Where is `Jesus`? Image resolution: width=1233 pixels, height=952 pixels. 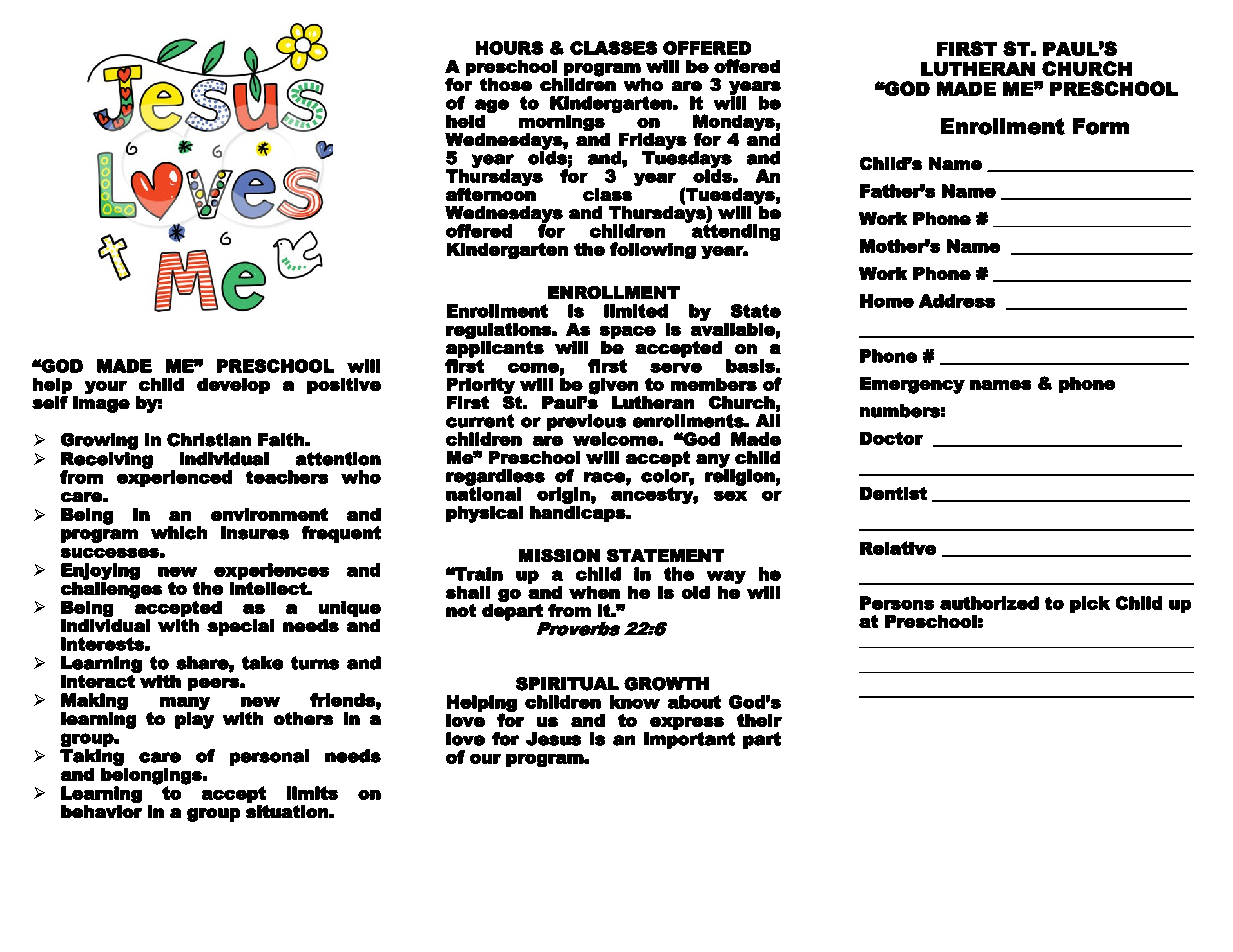 Jesus is located at coordinates (553, 739).
